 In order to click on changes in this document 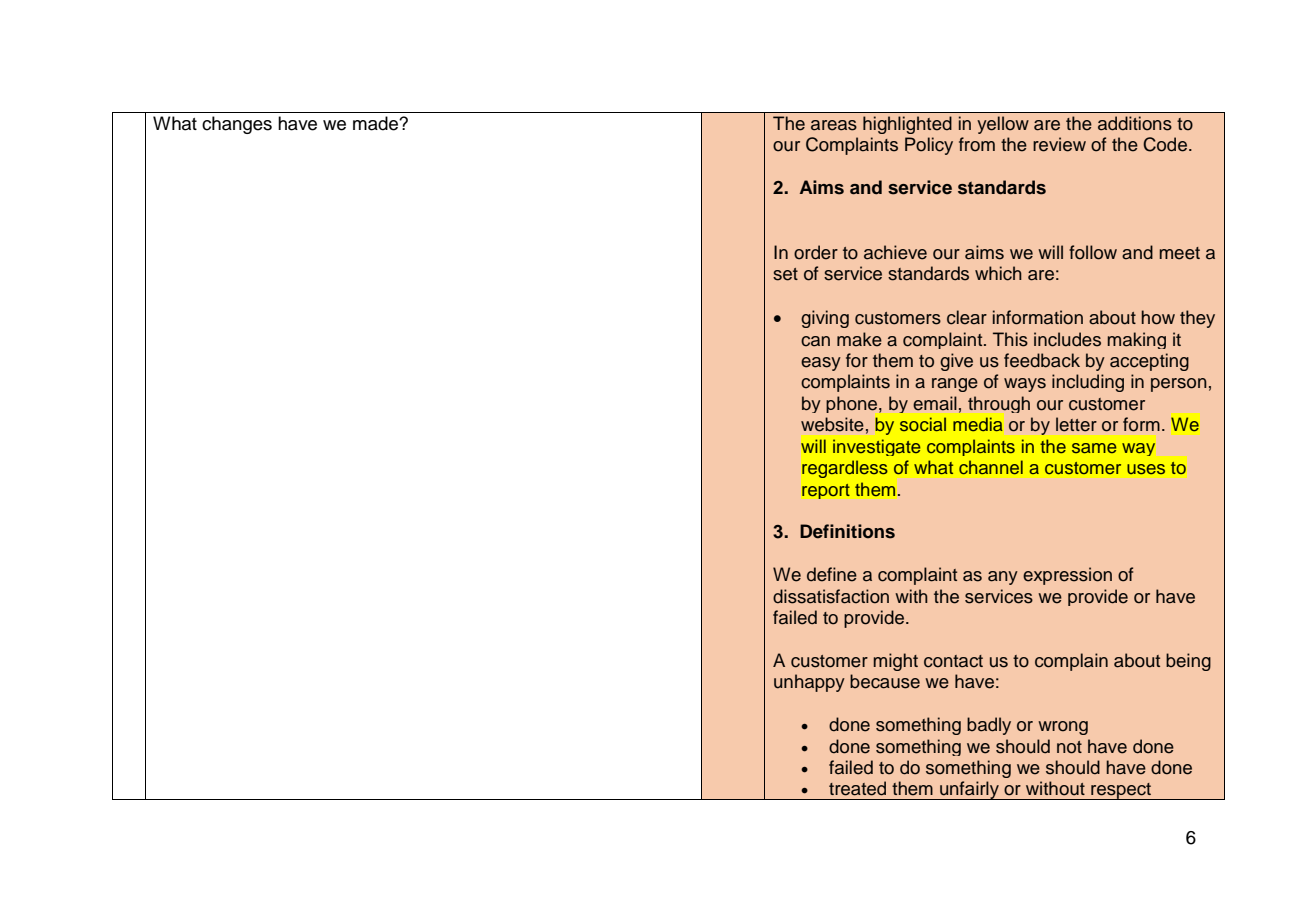, I will do `click(237, 125)`.
